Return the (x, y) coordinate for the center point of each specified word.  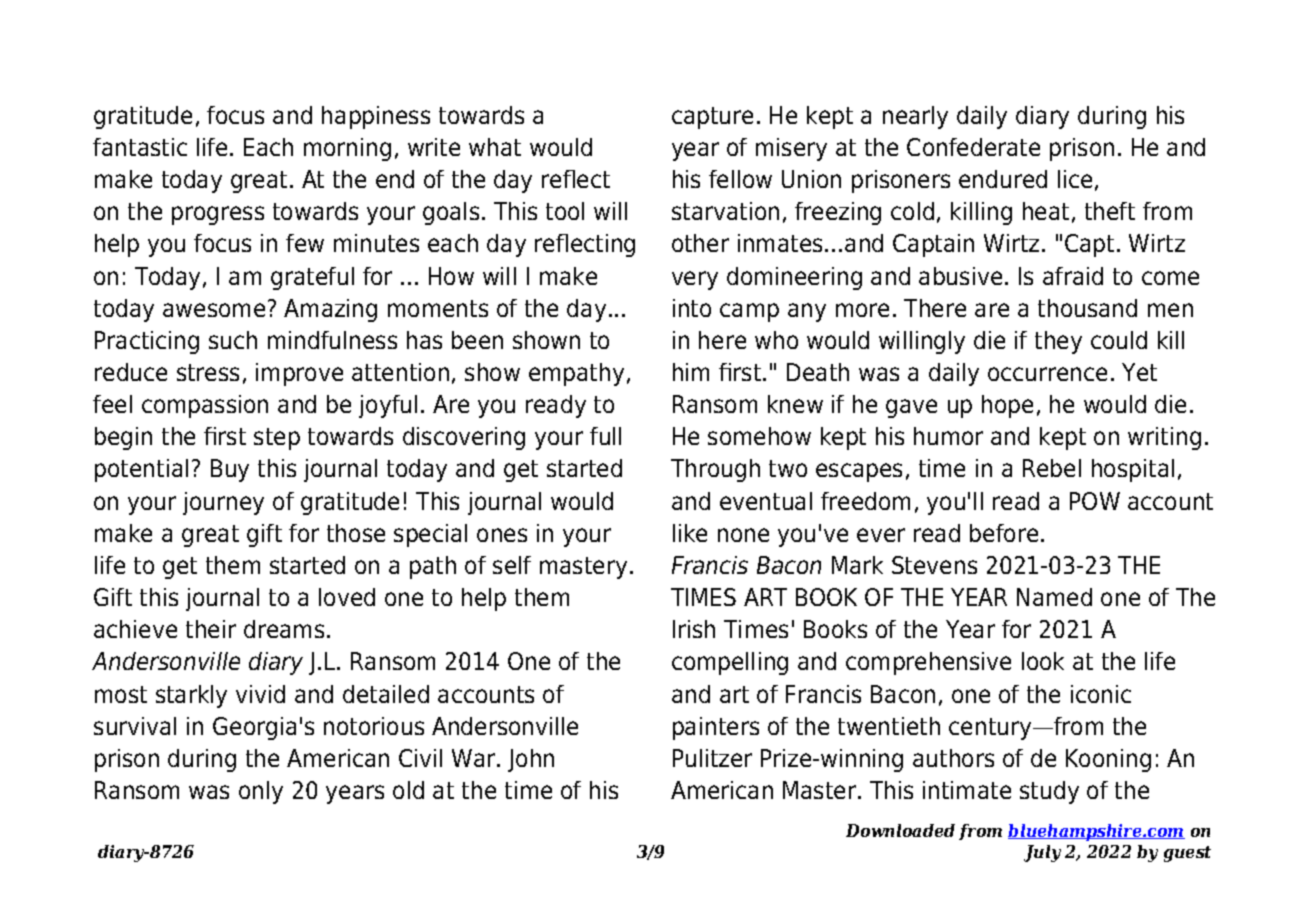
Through (715, 470)
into (692, 308)
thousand (1087, 308)
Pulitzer (712, 758)
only (261, 792)
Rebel (1052, 468)
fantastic (140, 147)
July (1042, 853)
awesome (214, 310)
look (1043, 661)
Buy (230, 470)
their (211, 629)
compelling (730, 663)
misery (791, 149)
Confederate (973, 147)
